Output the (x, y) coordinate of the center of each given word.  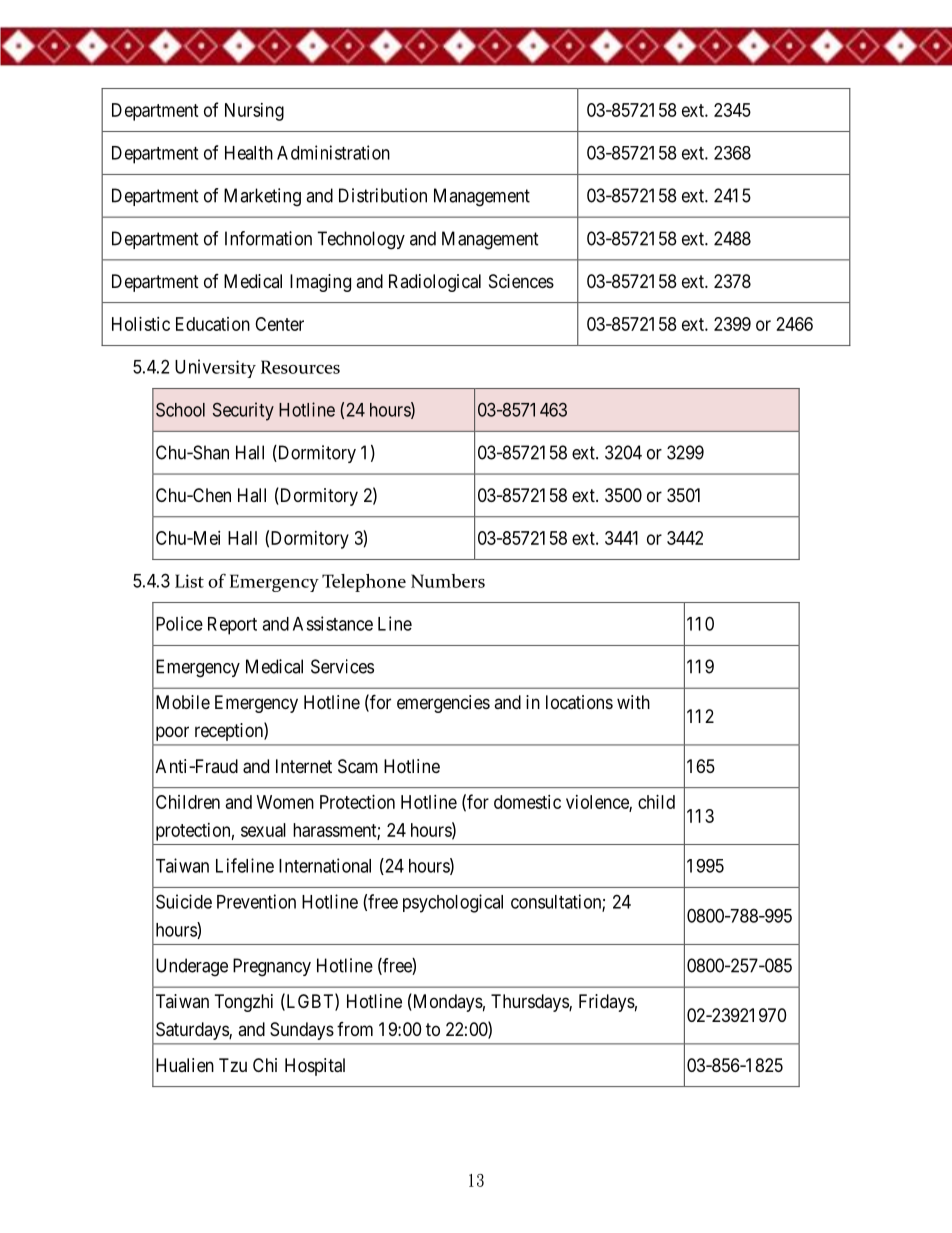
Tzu (233, 1065)
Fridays (607, 1003)
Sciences (521, 281)
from (355, 1029)
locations (579, 702)
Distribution (383, 195)
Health (249, 153)
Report (232, 626)
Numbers (448, 581)
